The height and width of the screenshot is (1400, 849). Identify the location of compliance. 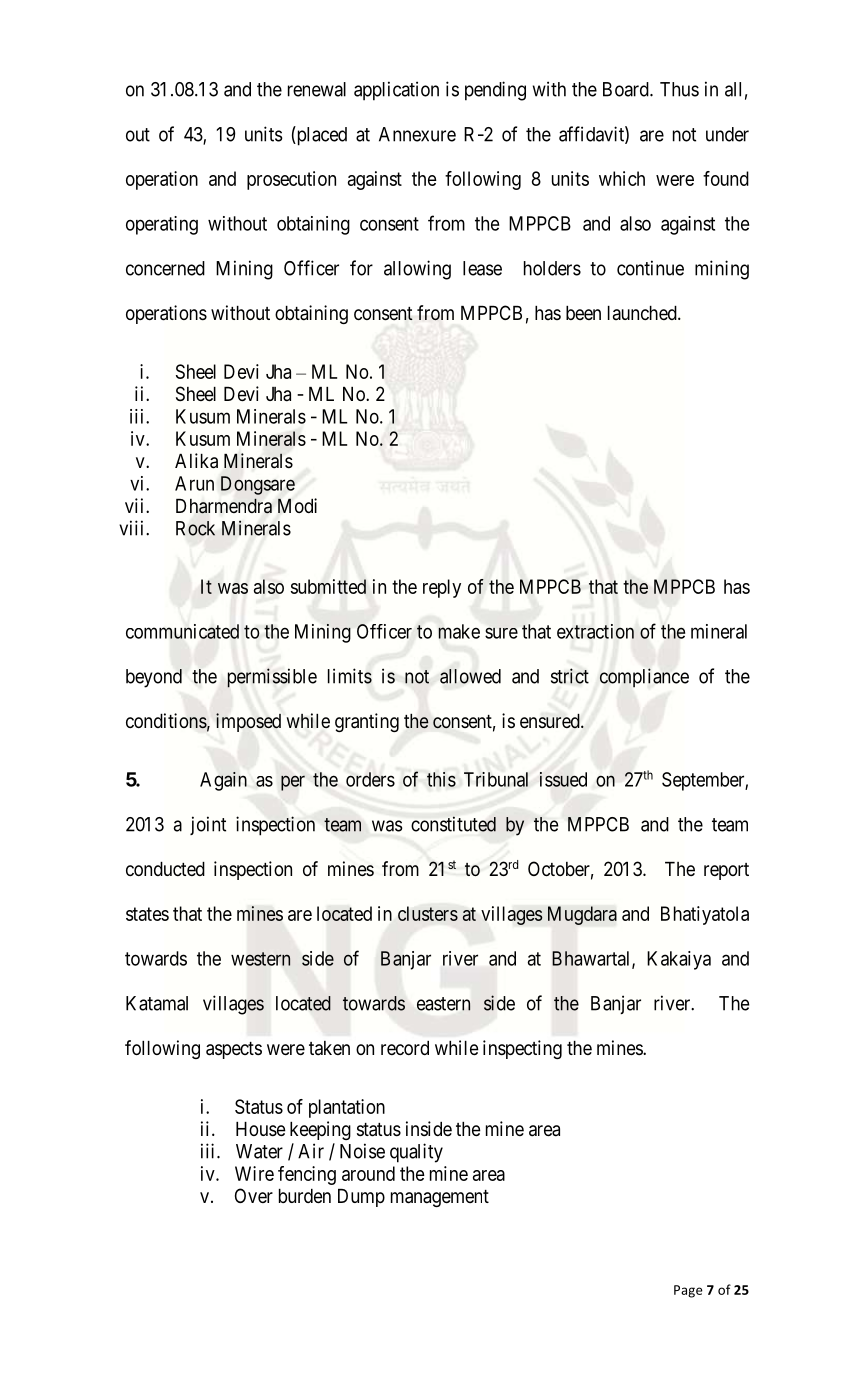
(644, 678).
